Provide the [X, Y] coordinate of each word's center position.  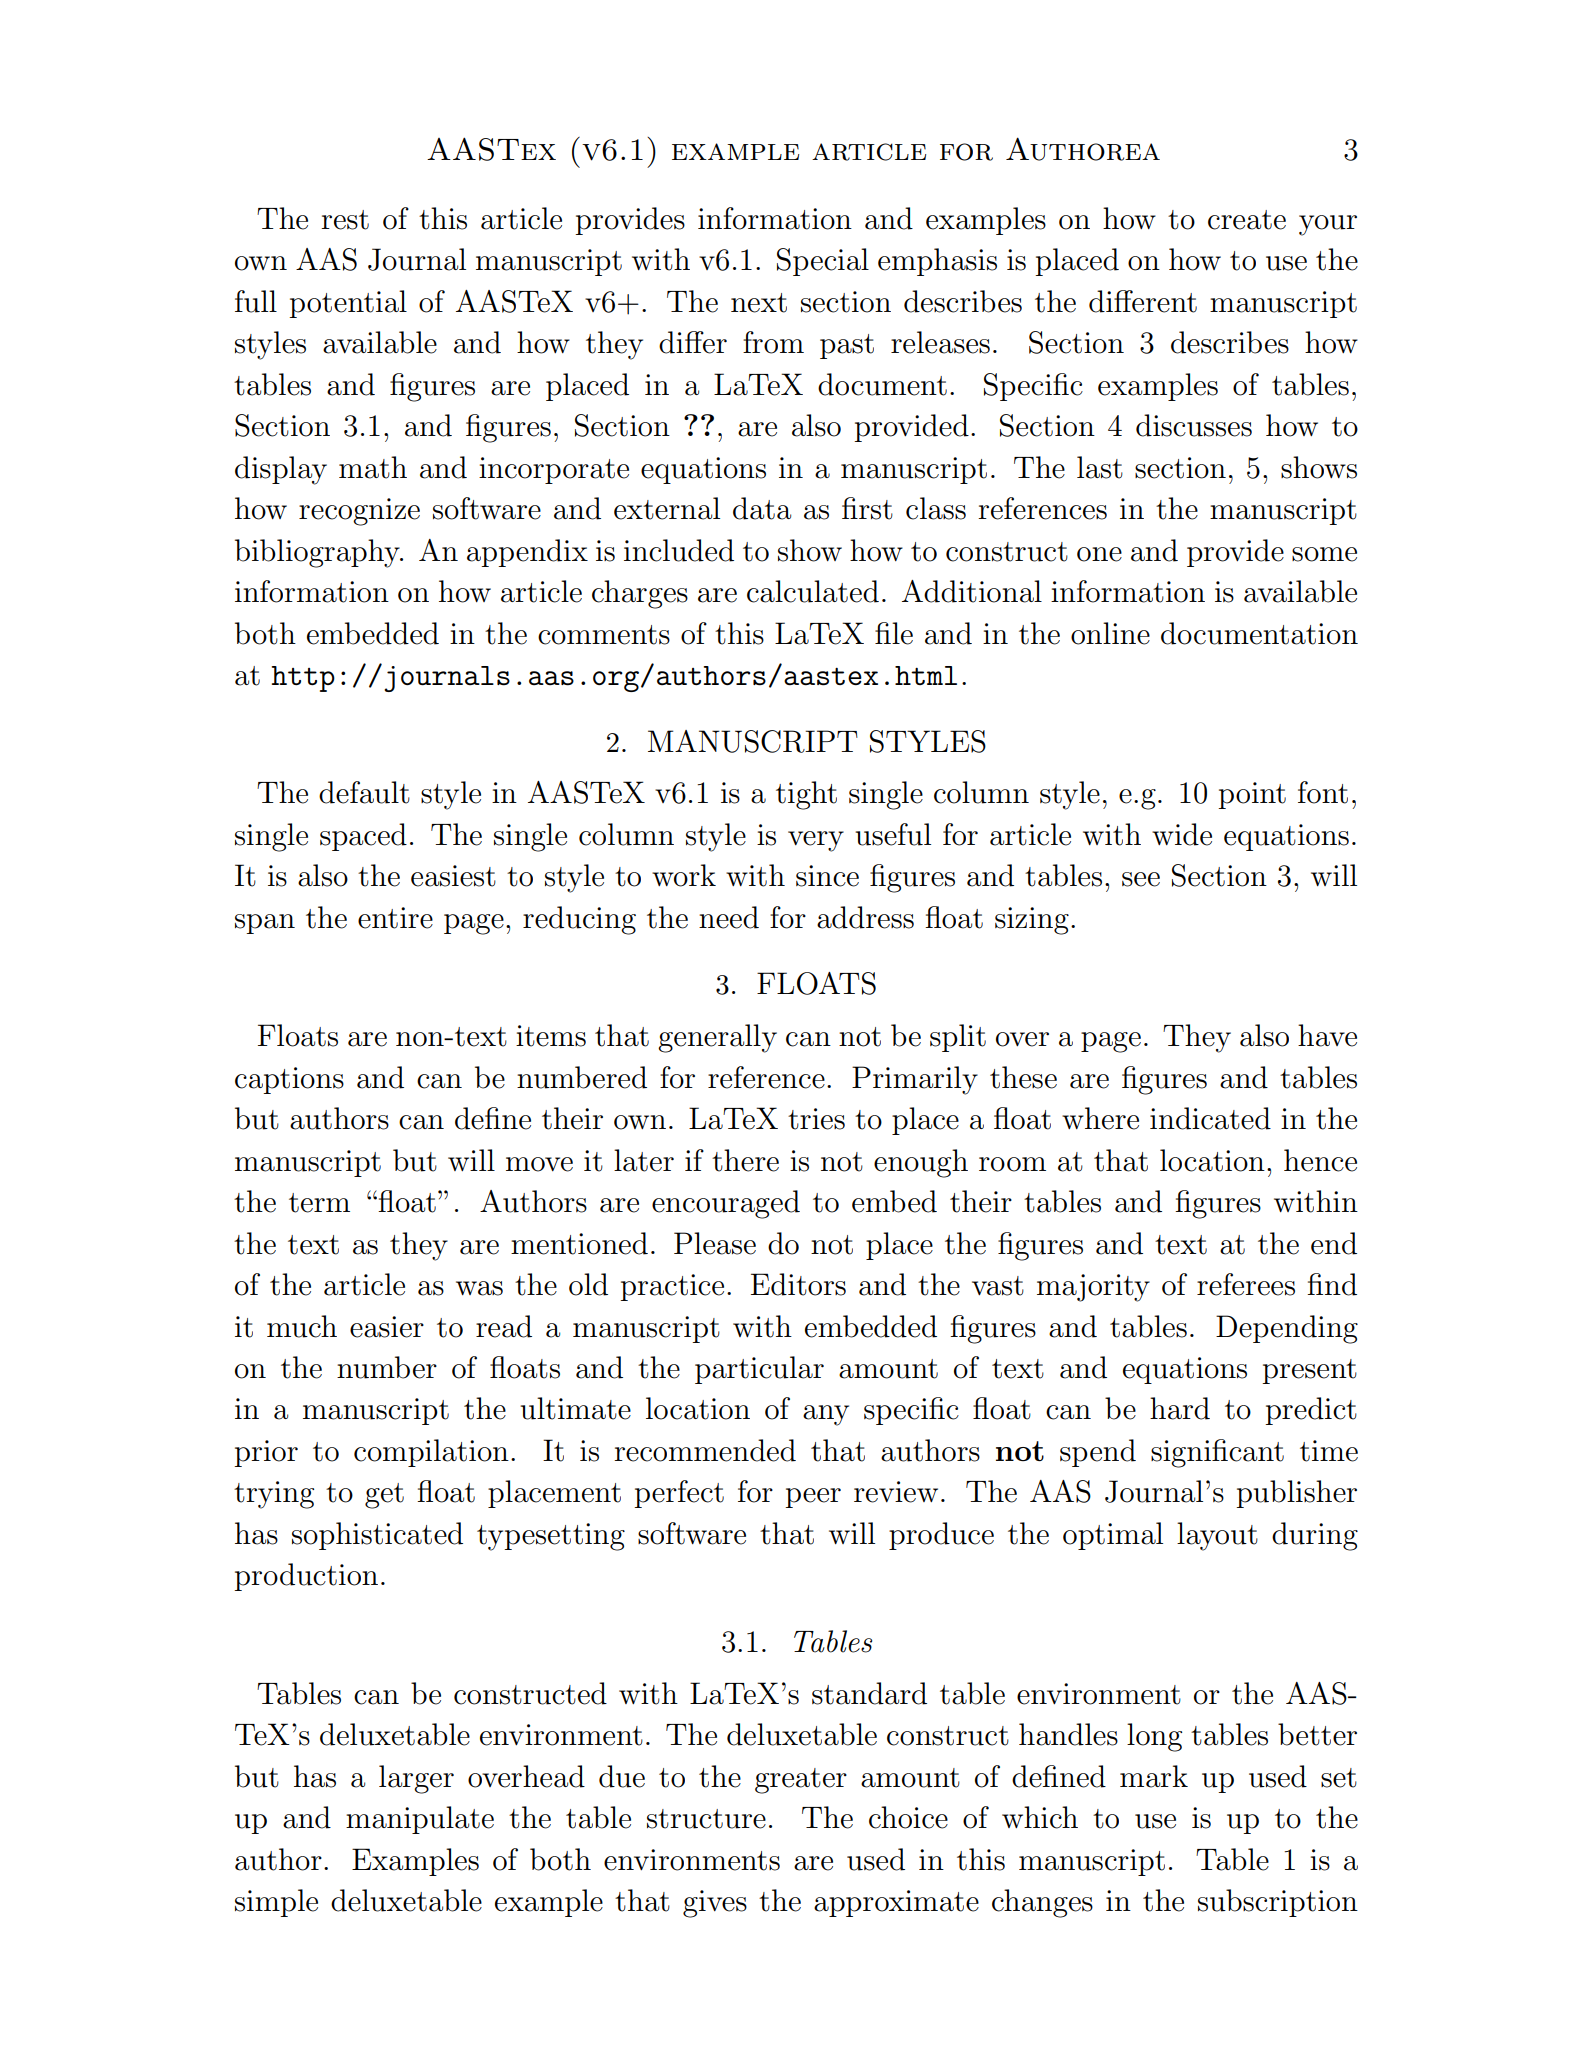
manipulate [420, 1820]
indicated [1210, 1118]
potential [348, 304]
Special [823, 262]
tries [816, 1119]
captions [289, 1080]
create [1247, 220]
